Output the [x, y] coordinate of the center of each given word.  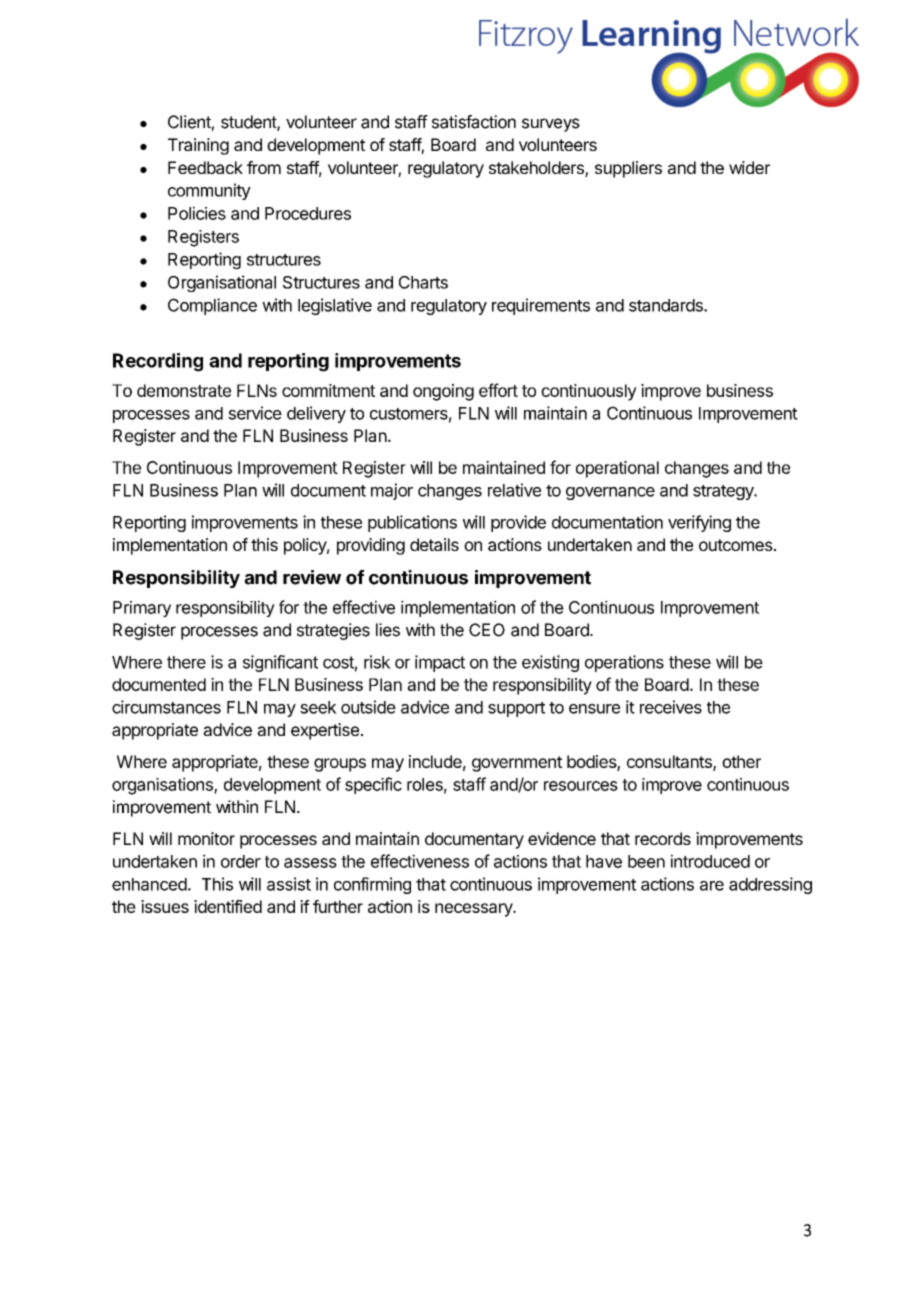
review [312, 577]
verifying [699, 523]
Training [198, 146]
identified [228, 906]
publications [412, 523]
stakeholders [537, 169]
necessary [474, 910]
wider [749, 167]
